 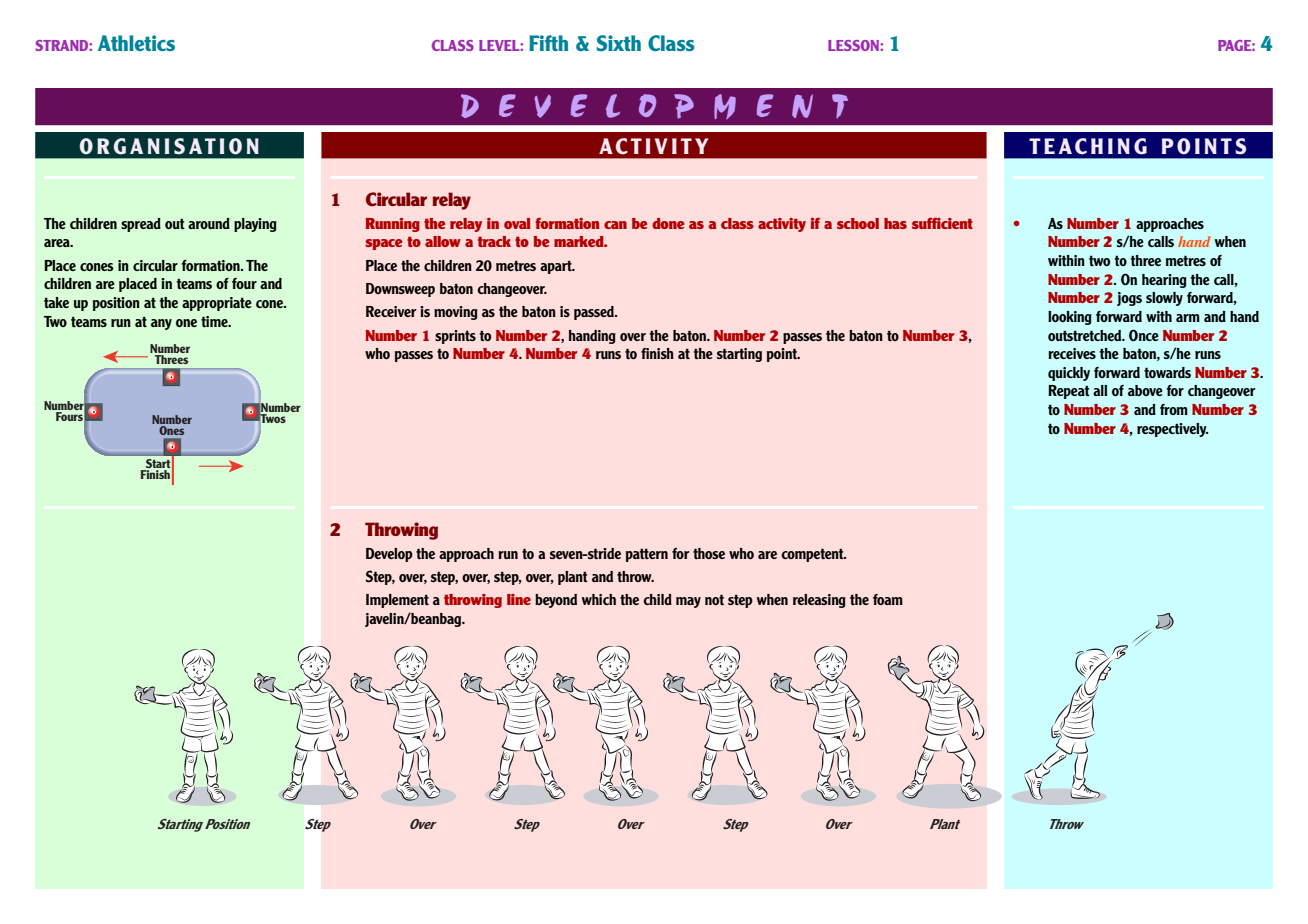 What do you see at coordinates (217, 304) in the screenshot?
I see `appropriate` at bounding box center [217, 304].
